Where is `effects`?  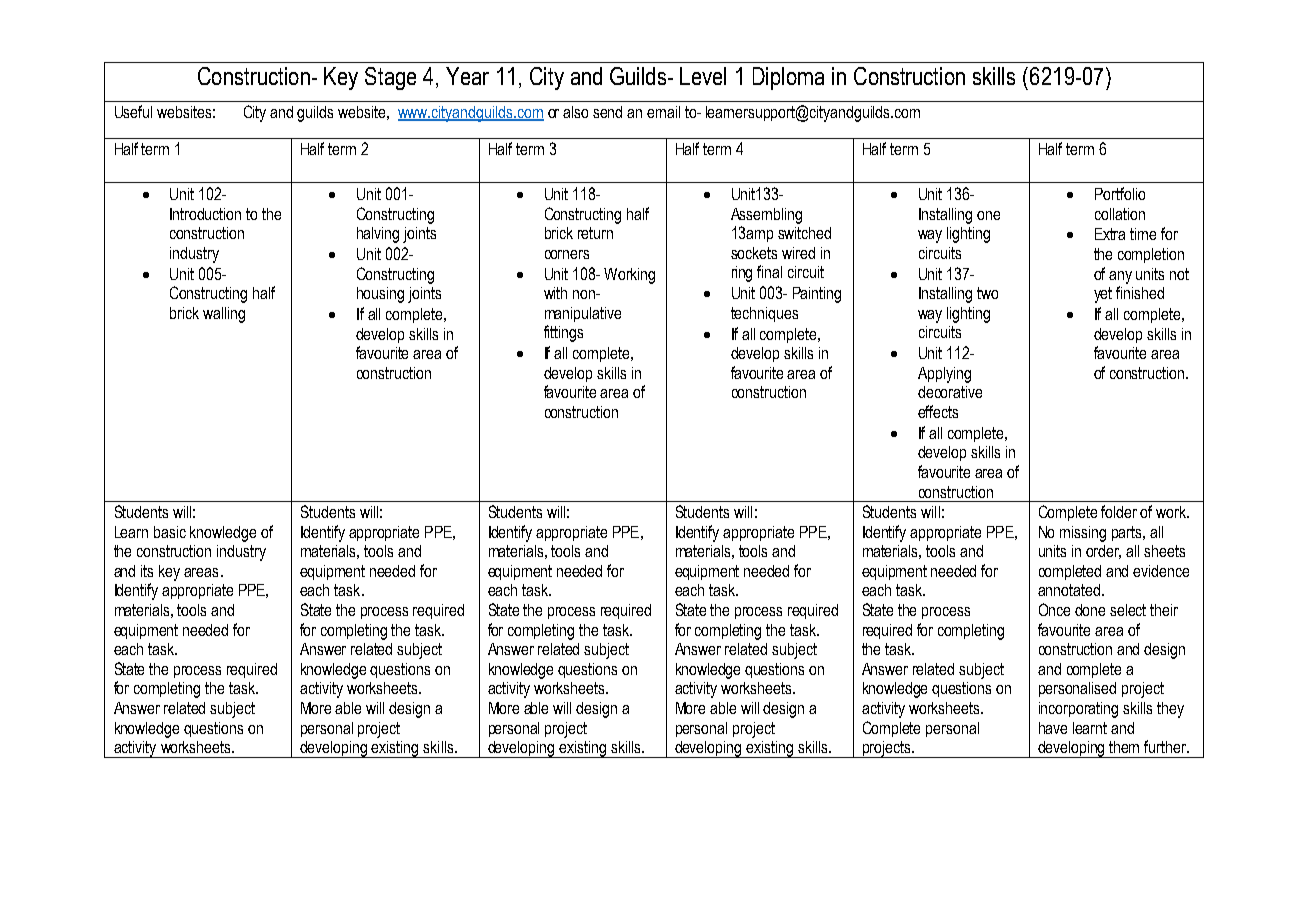 effects is located at coordinates (938, 411).
